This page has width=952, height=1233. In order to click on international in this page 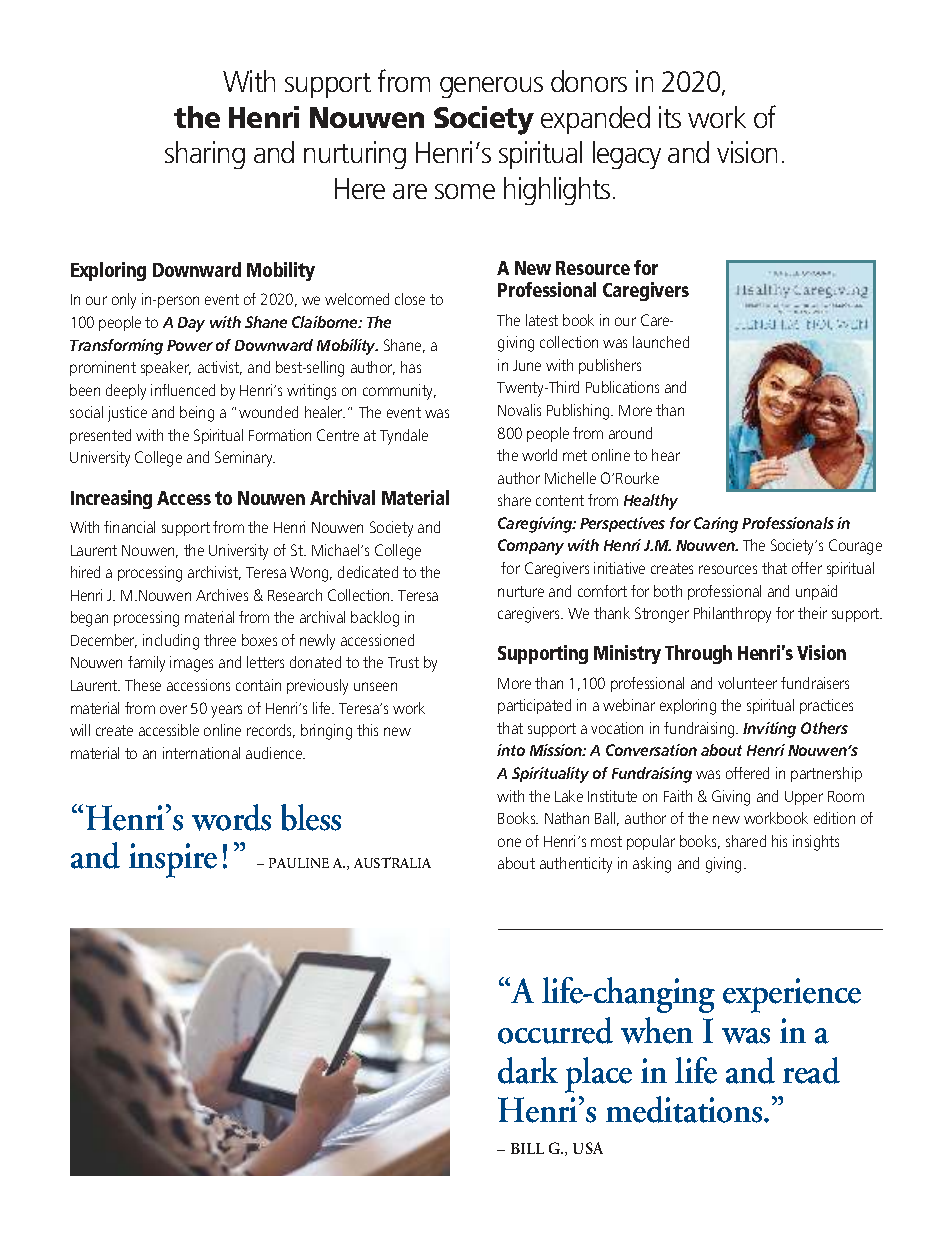, I will do `click(201, 753)`.
